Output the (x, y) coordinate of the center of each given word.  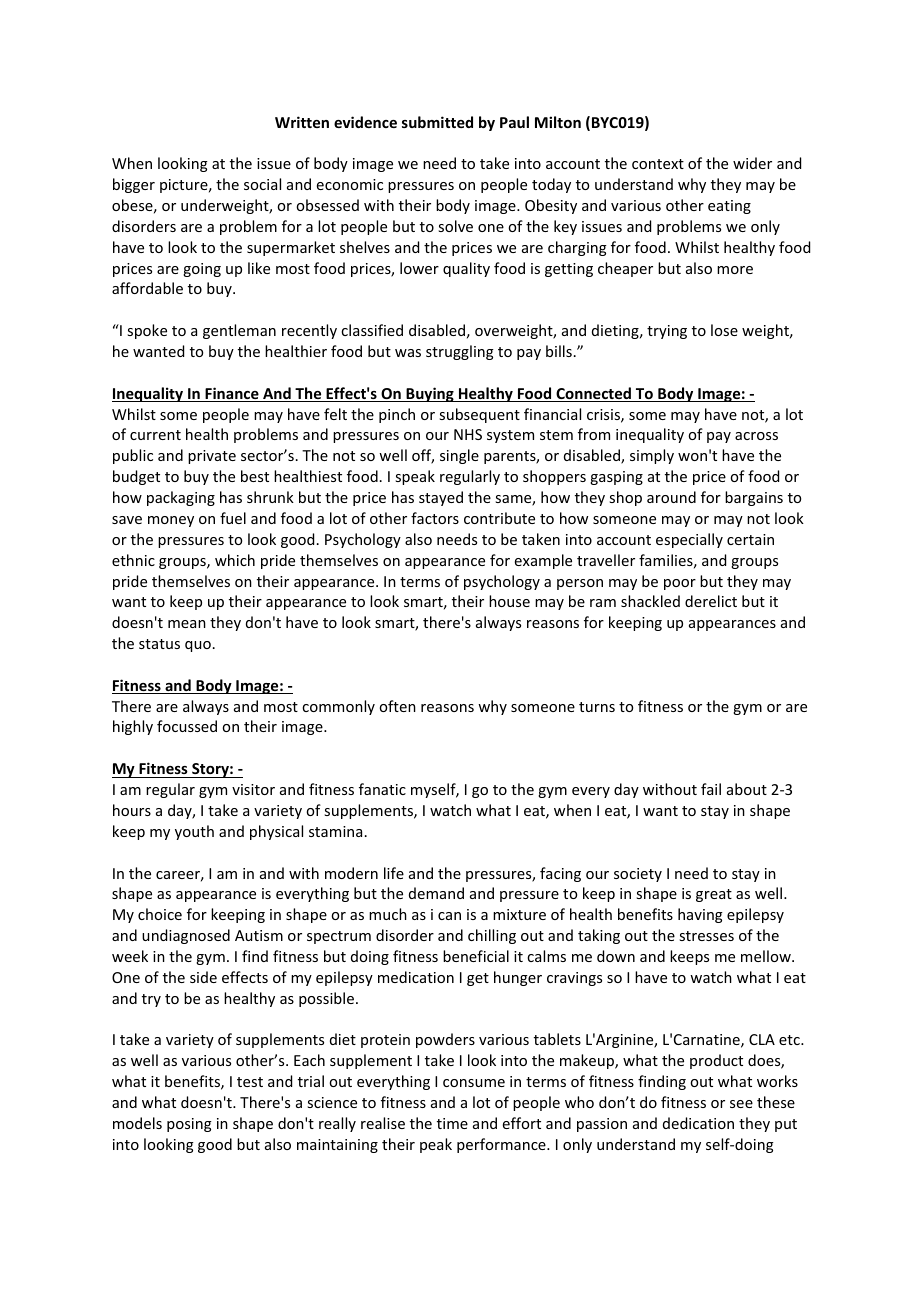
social (262, 184)
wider (752, 163)
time (452, 1123)
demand (436, 893)
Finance (232, 394)
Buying (430, 394)
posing (189, 1125)
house (509, 601)
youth (194, 832)
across (756, 436)
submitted (437, 122)
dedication (698, 1123)
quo (198, 646)
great (714, 895)
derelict (711, 601)
